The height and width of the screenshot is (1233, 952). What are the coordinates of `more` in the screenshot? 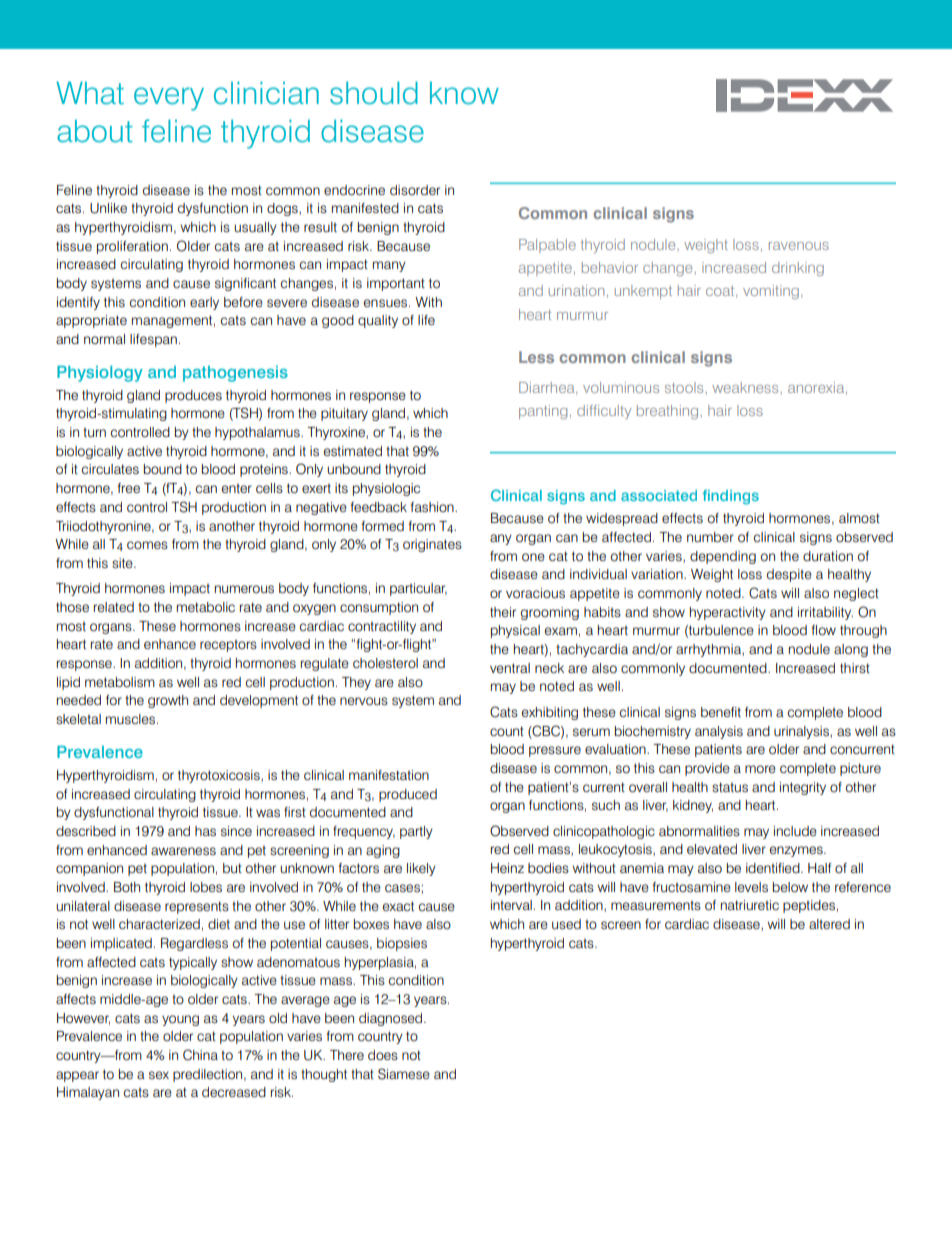 It's located at (760, 769).
